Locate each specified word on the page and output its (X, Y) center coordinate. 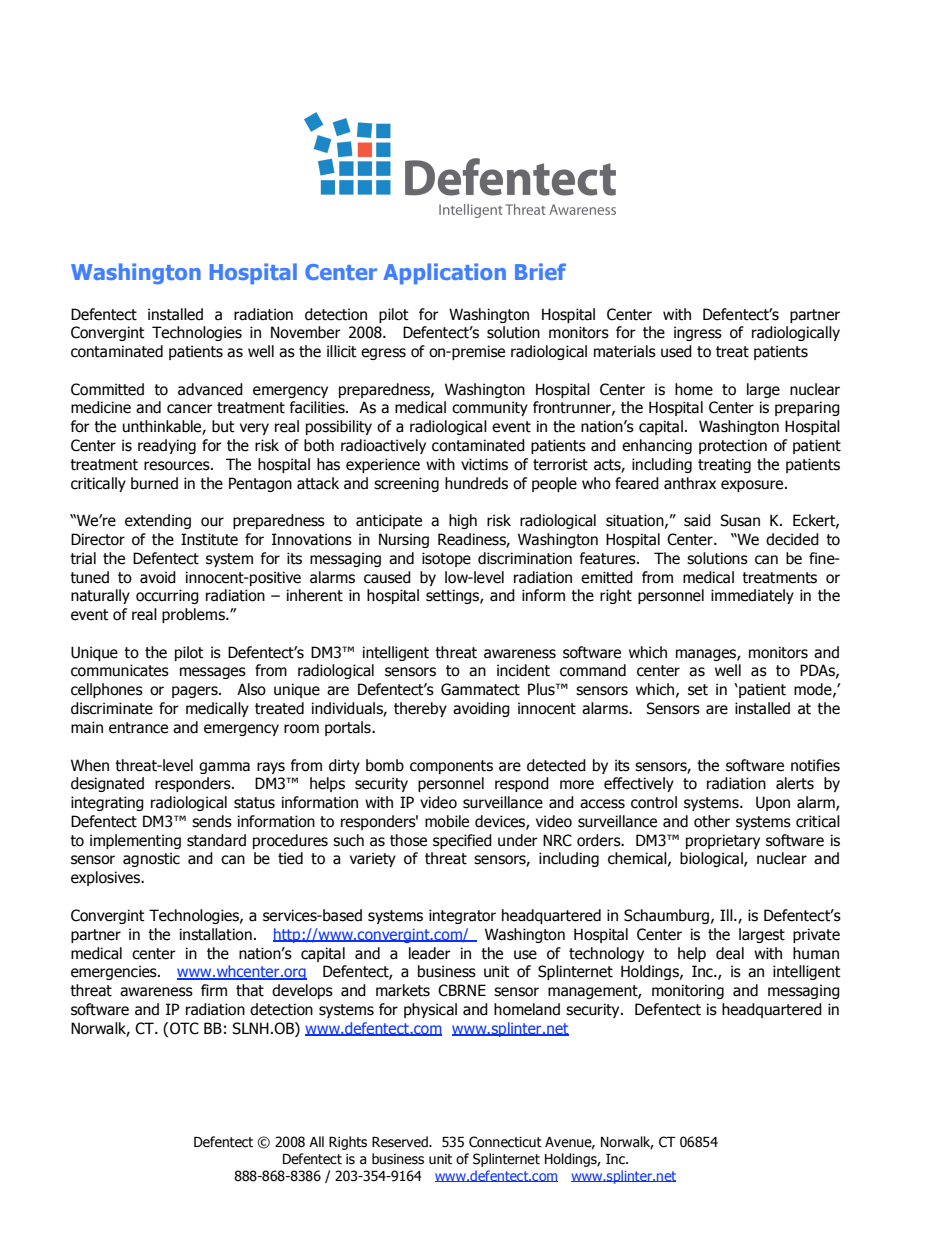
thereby (420, 709)
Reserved (401, 1142)
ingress (698, 333)
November (306, 332)
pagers (196, 692)
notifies (815, 765)
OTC (184, 1028)
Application (444, 273)
